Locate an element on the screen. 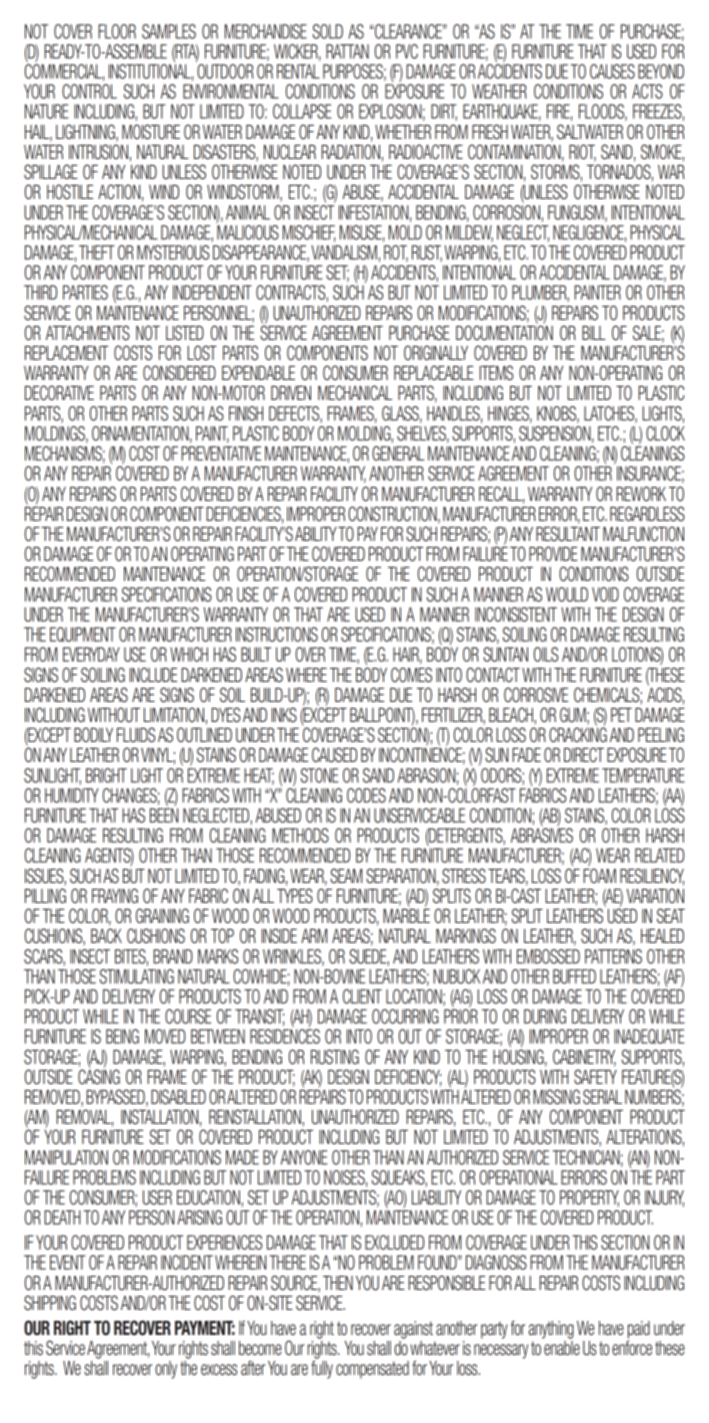  DECORATIVE is located at coordinates (59, 392).
